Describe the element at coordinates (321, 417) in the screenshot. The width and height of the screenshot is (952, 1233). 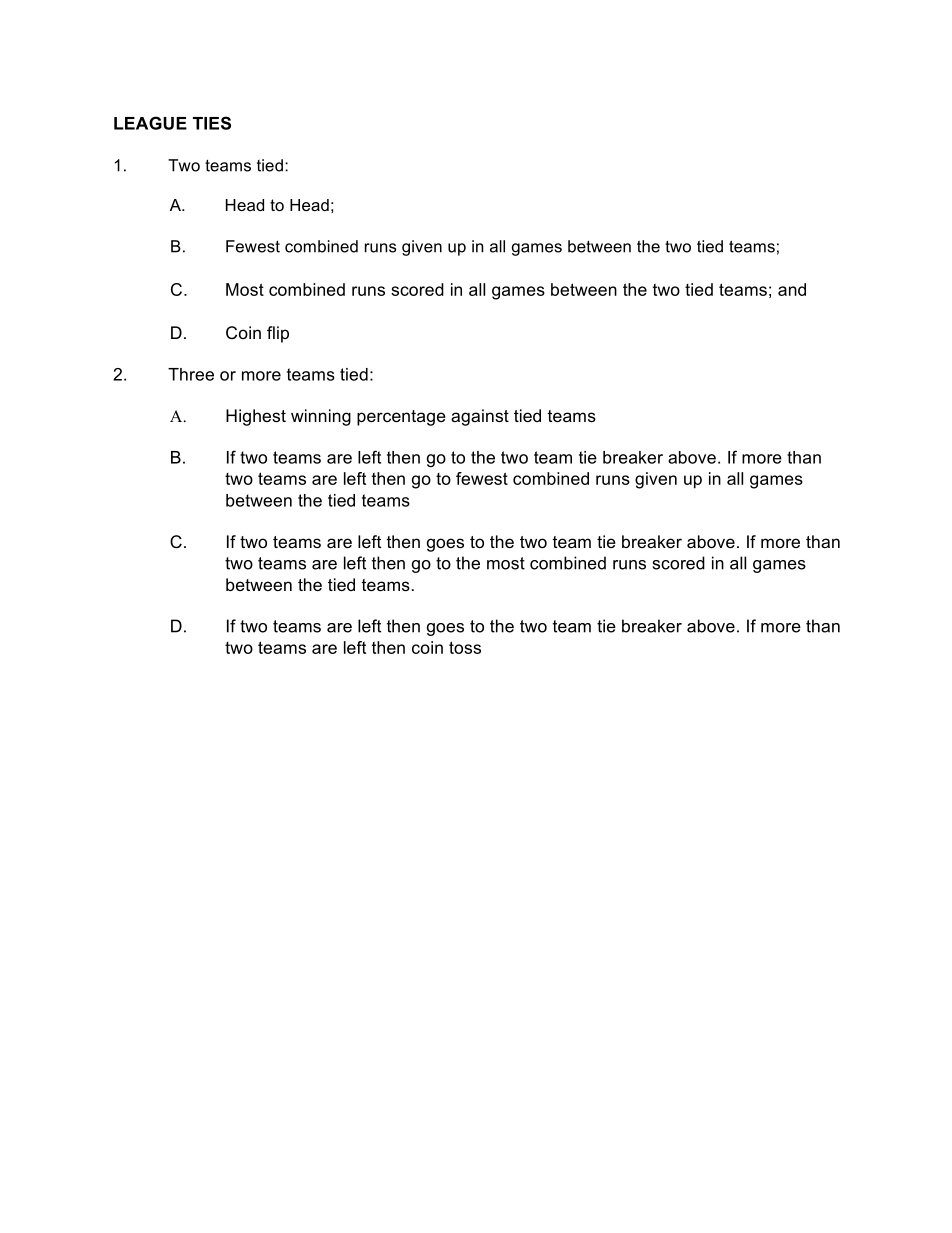
I see `winning` at that location.
